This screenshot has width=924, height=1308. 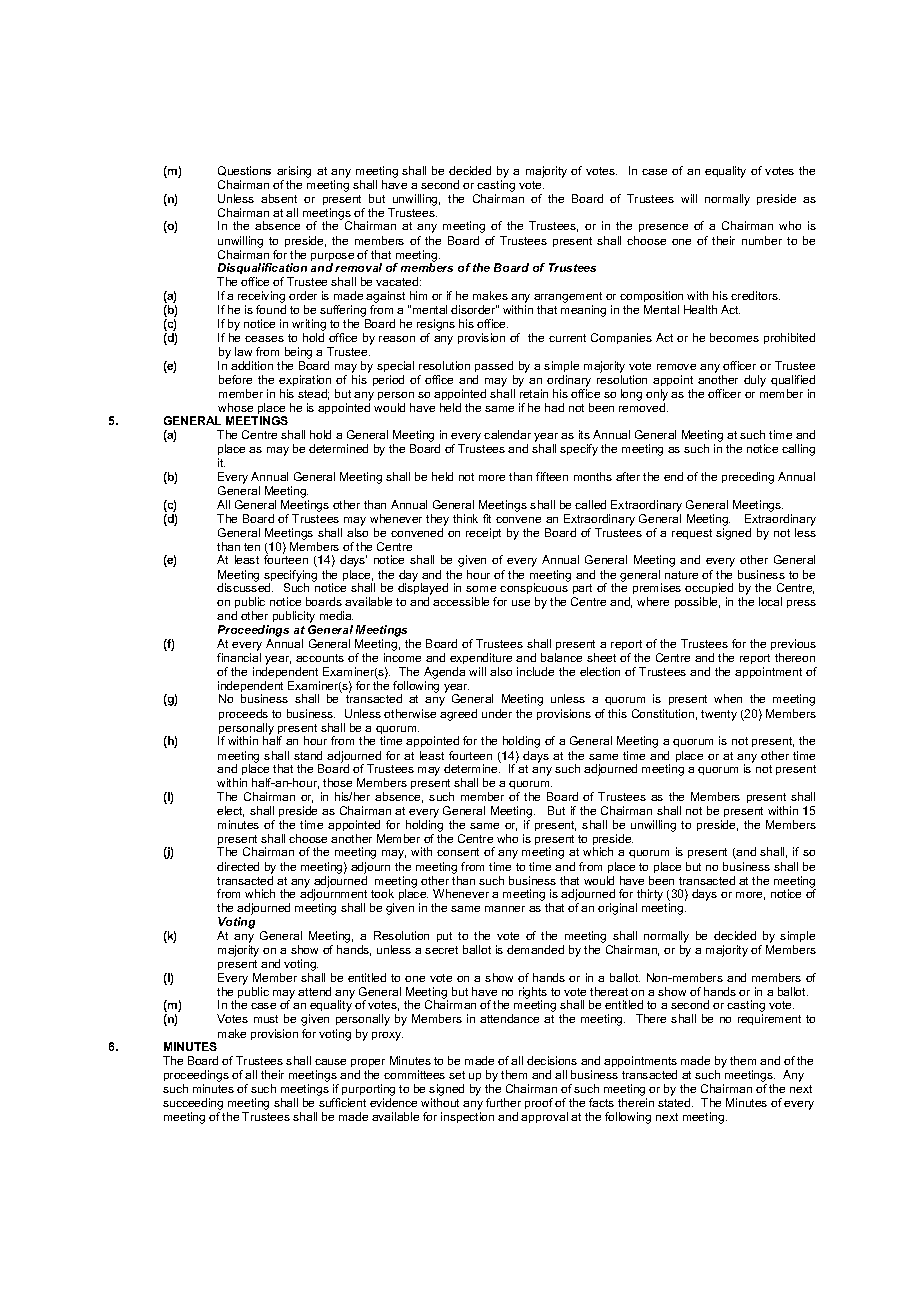 What do you see at coordinates (279, 198) in the screenshot?
I see `absent` at bounding box center [279, 198].
